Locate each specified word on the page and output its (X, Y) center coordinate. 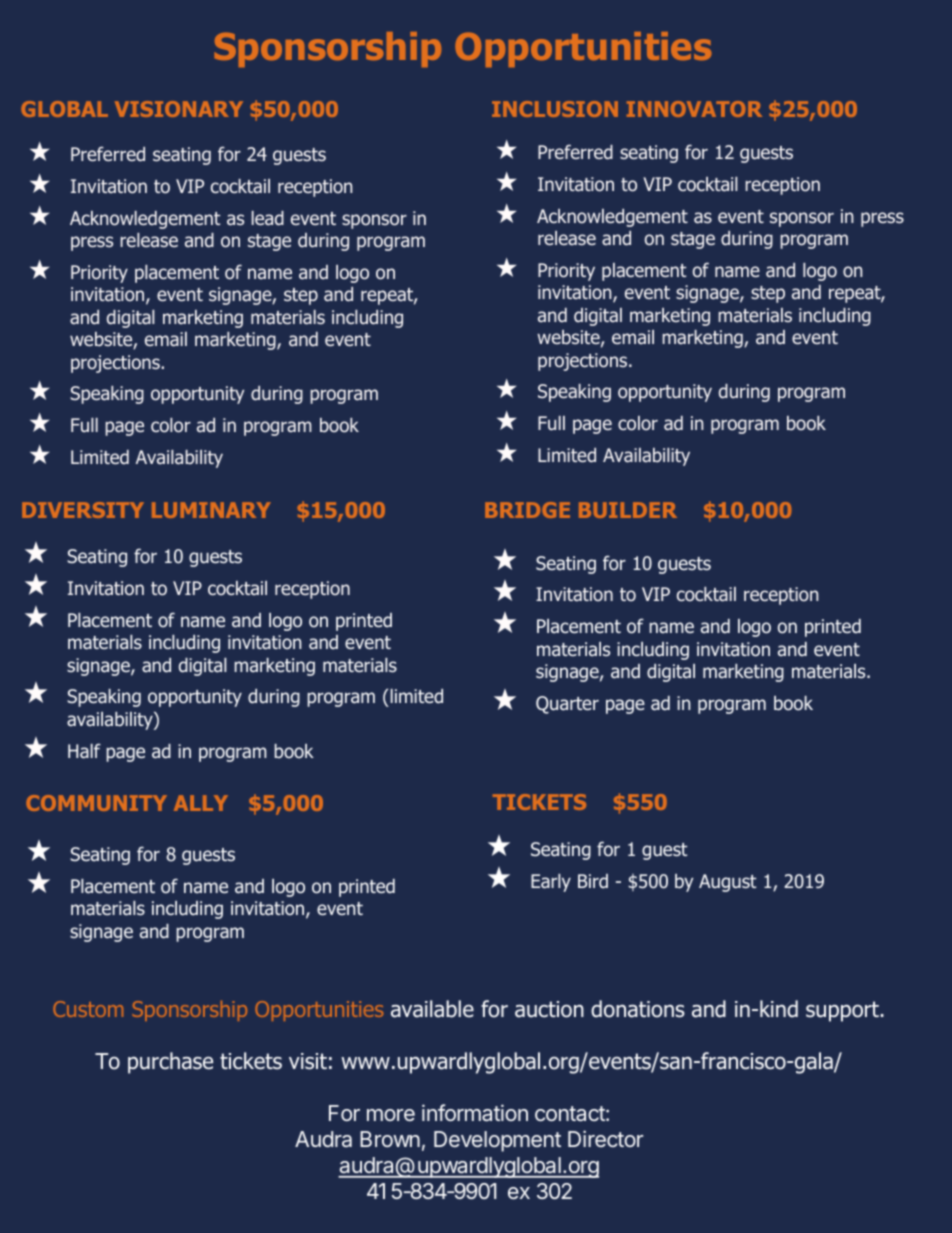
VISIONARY (179, 109)
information (475, 1113)
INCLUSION (555, 109)
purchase (170, 1063)
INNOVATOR (694, 109)
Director (605, 1138)
